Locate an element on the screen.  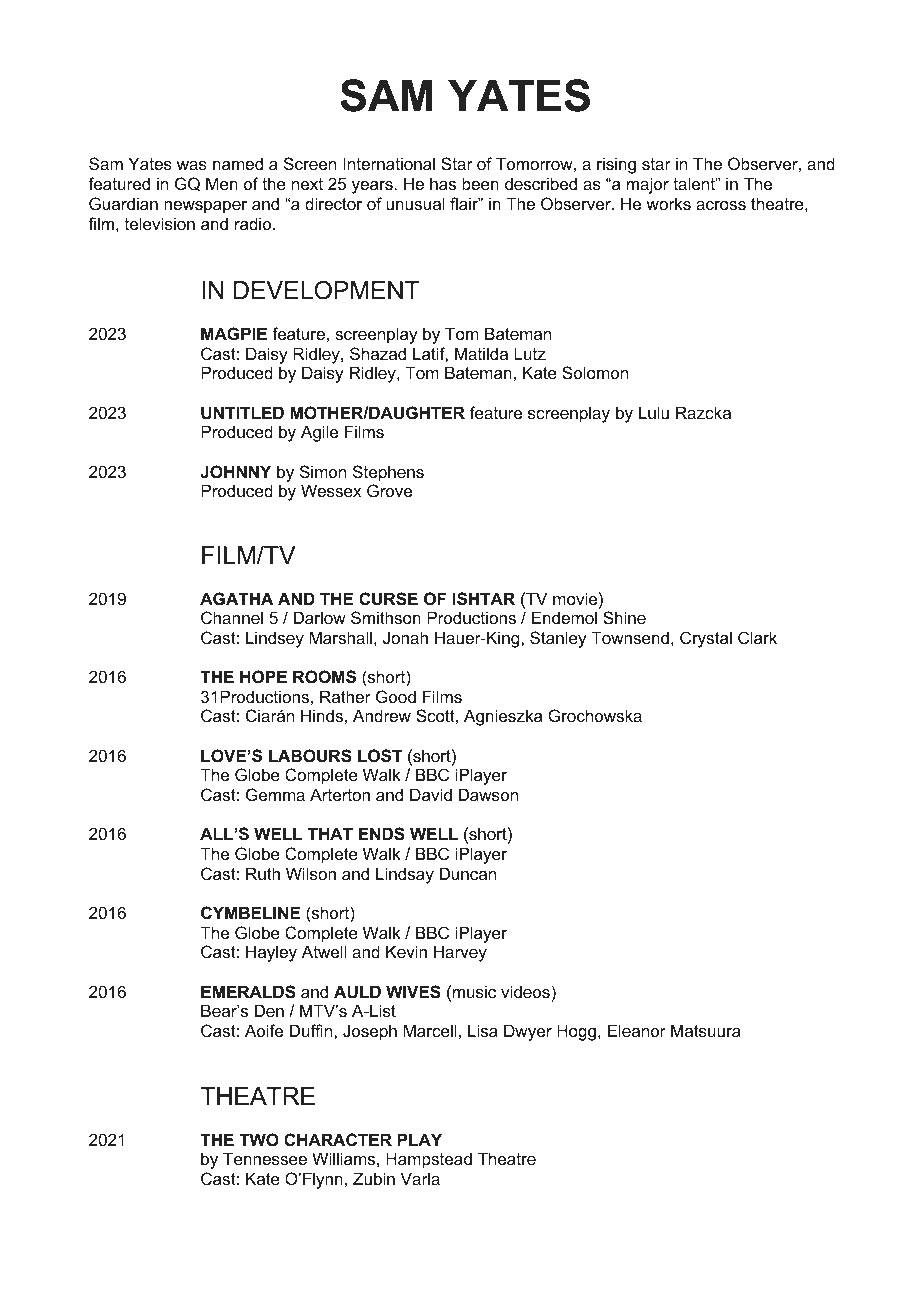
works is located at coordinates (668, 203).
